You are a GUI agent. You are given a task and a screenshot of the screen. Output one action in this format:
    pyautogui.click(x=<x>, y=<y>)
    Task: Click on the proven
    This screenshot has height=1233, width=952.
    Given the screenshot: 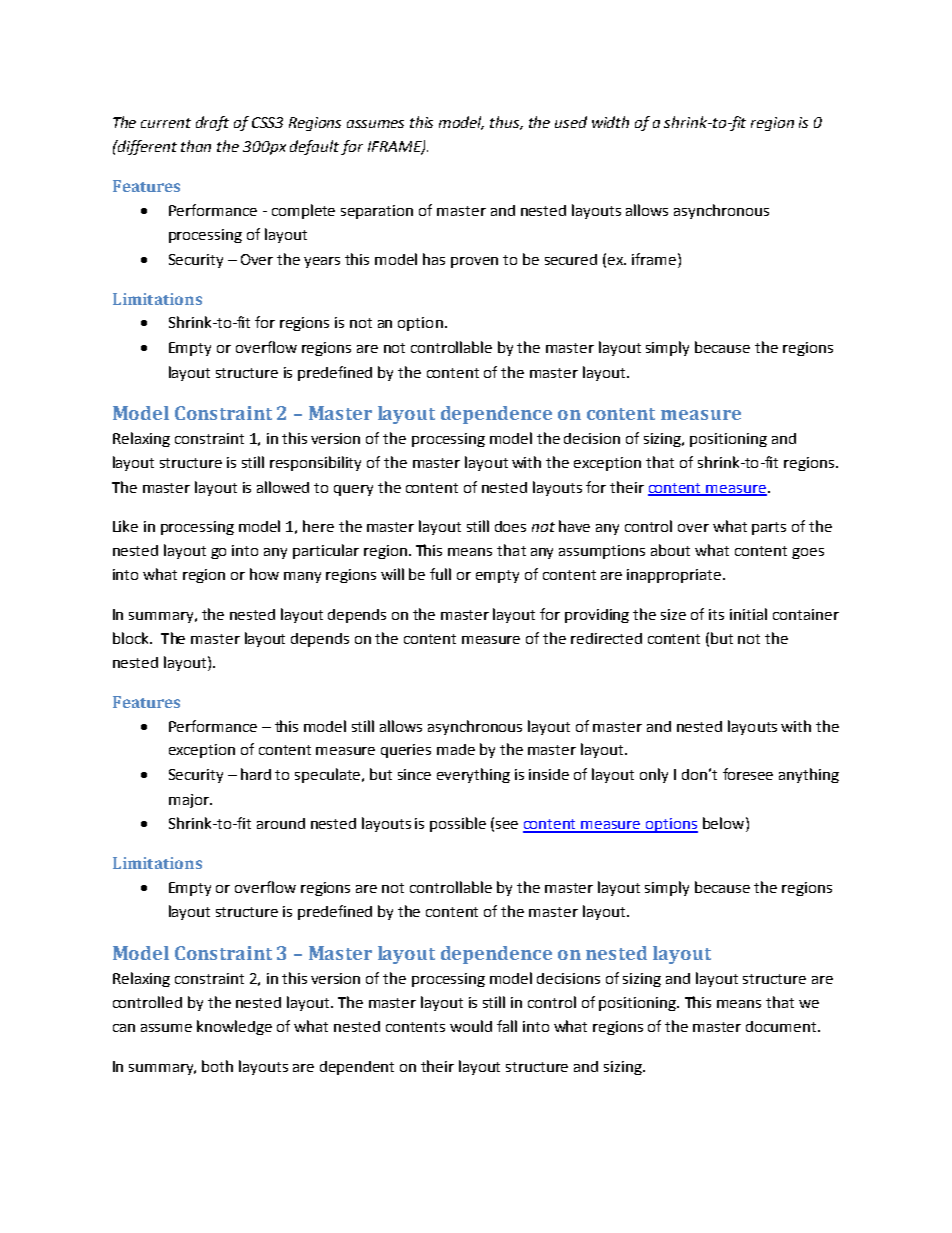 What is the action you would take?
    pyautogui.click(x=474, y=262)
